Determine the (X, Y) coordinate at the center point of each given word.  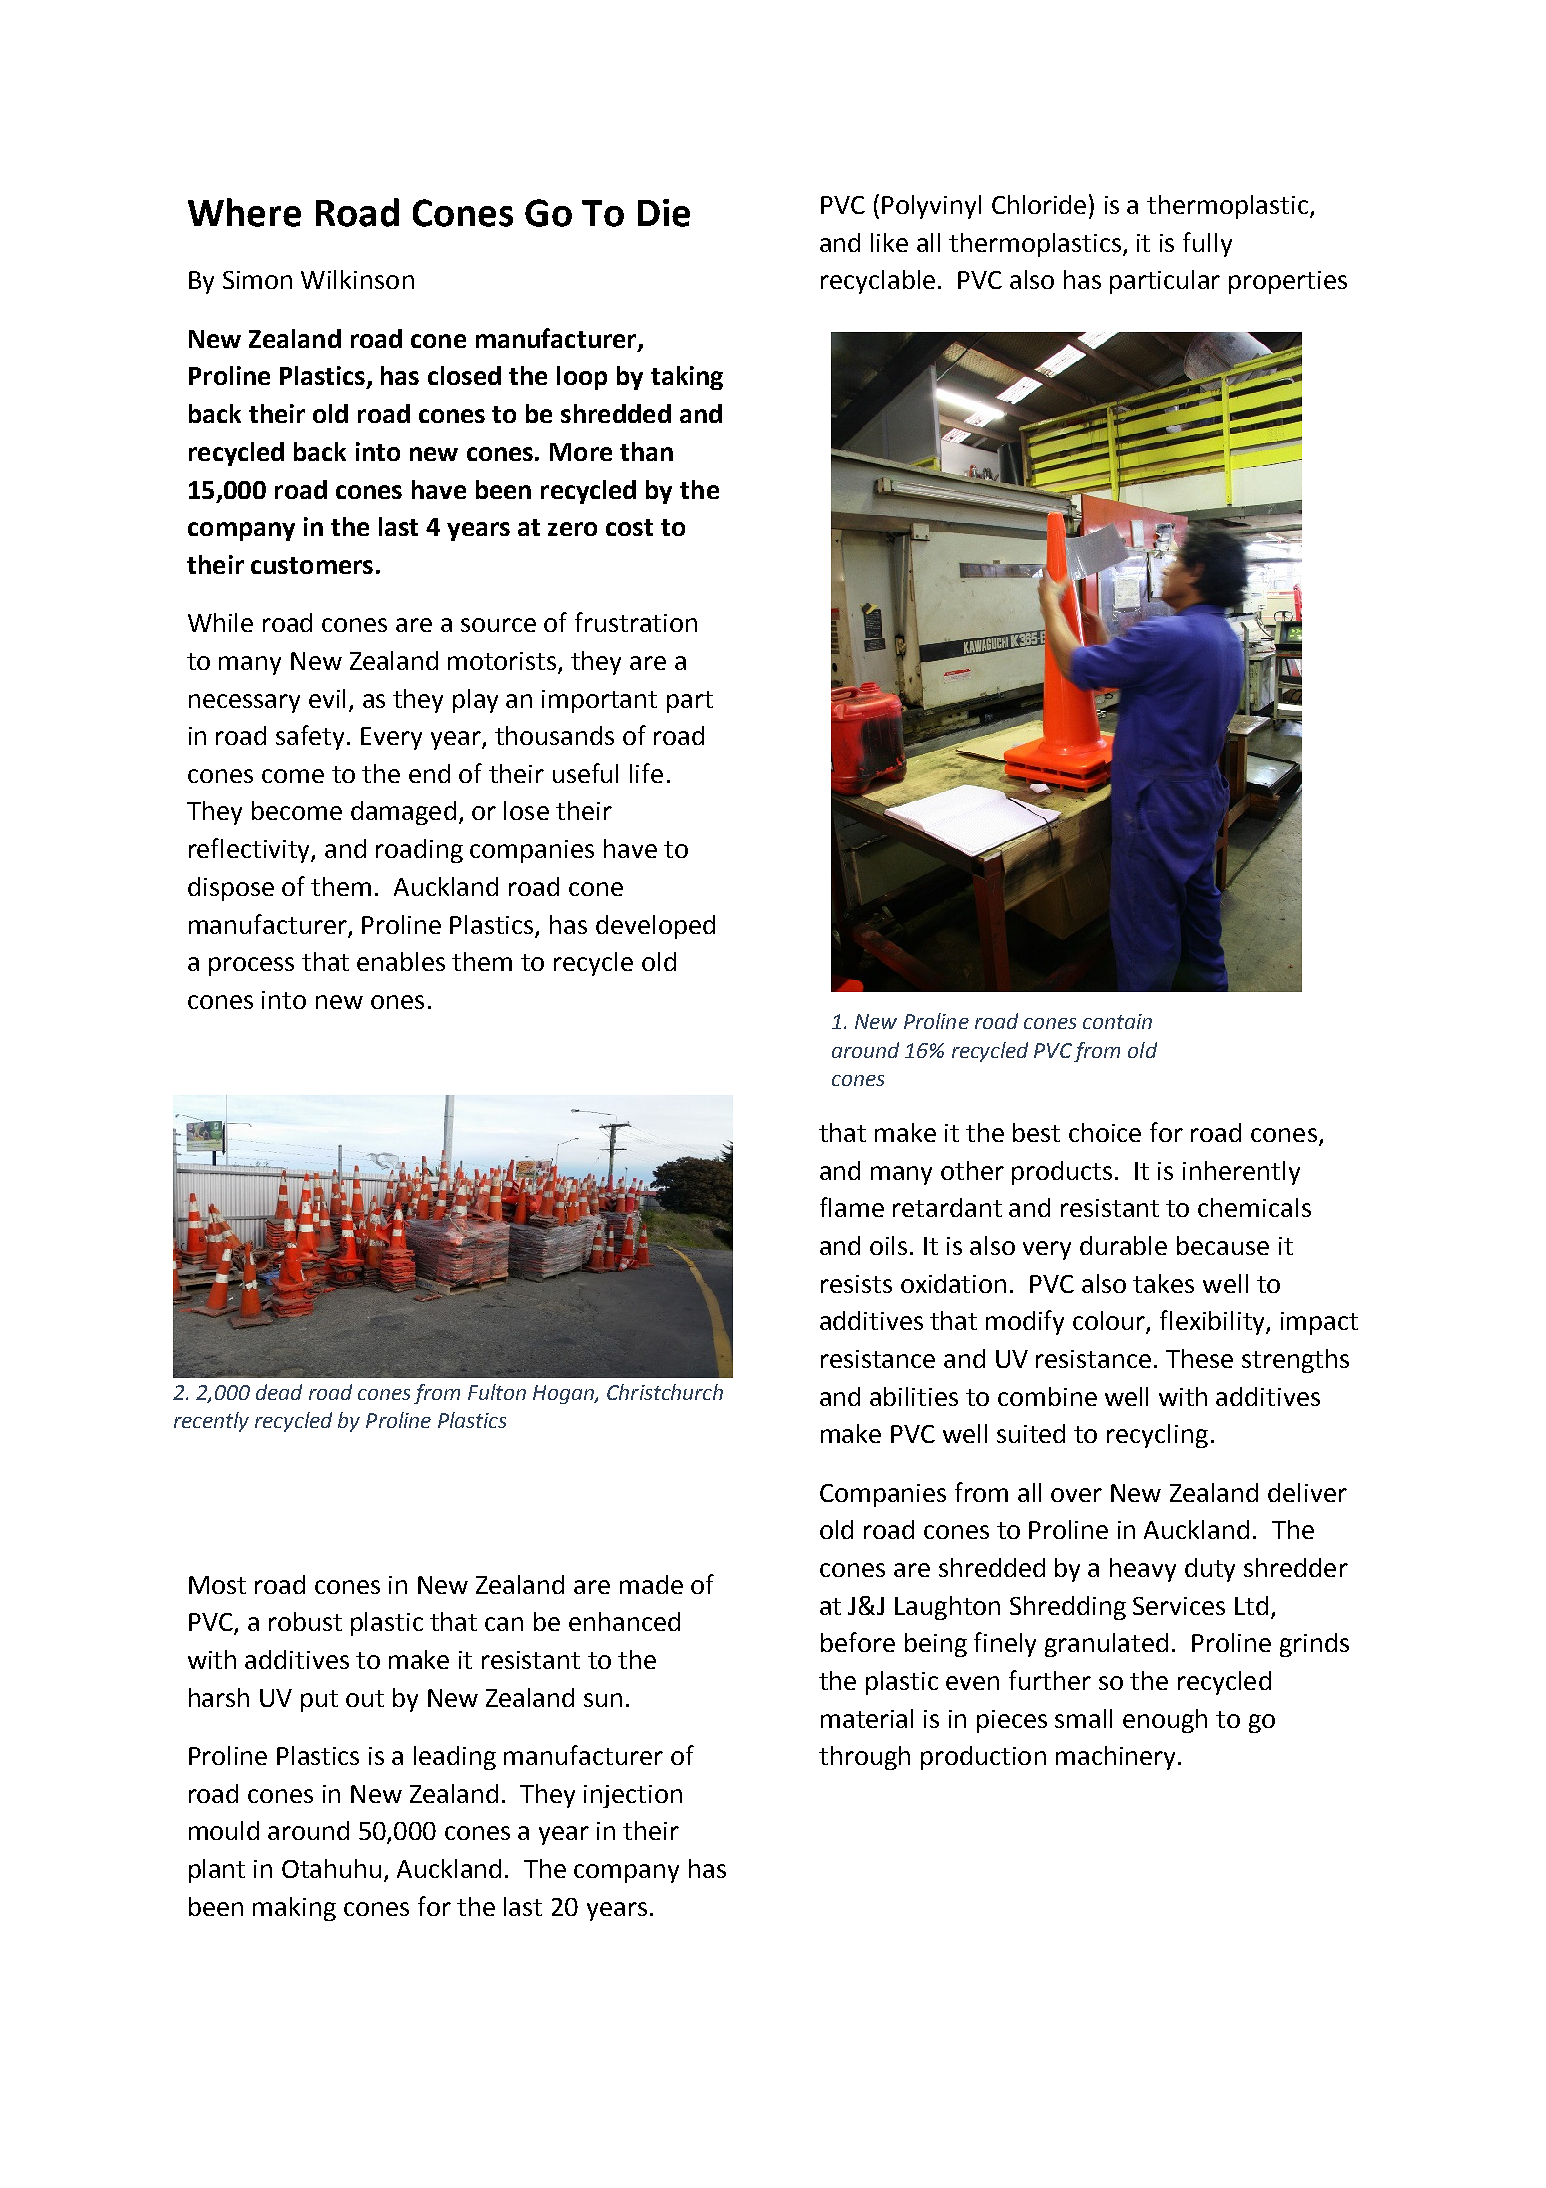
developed (655, 927)
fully (1207, 244)
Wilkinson (357, 279)
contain (1117, 1021)
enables (401, 961)
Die (664, 213)
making (294, 1909)
